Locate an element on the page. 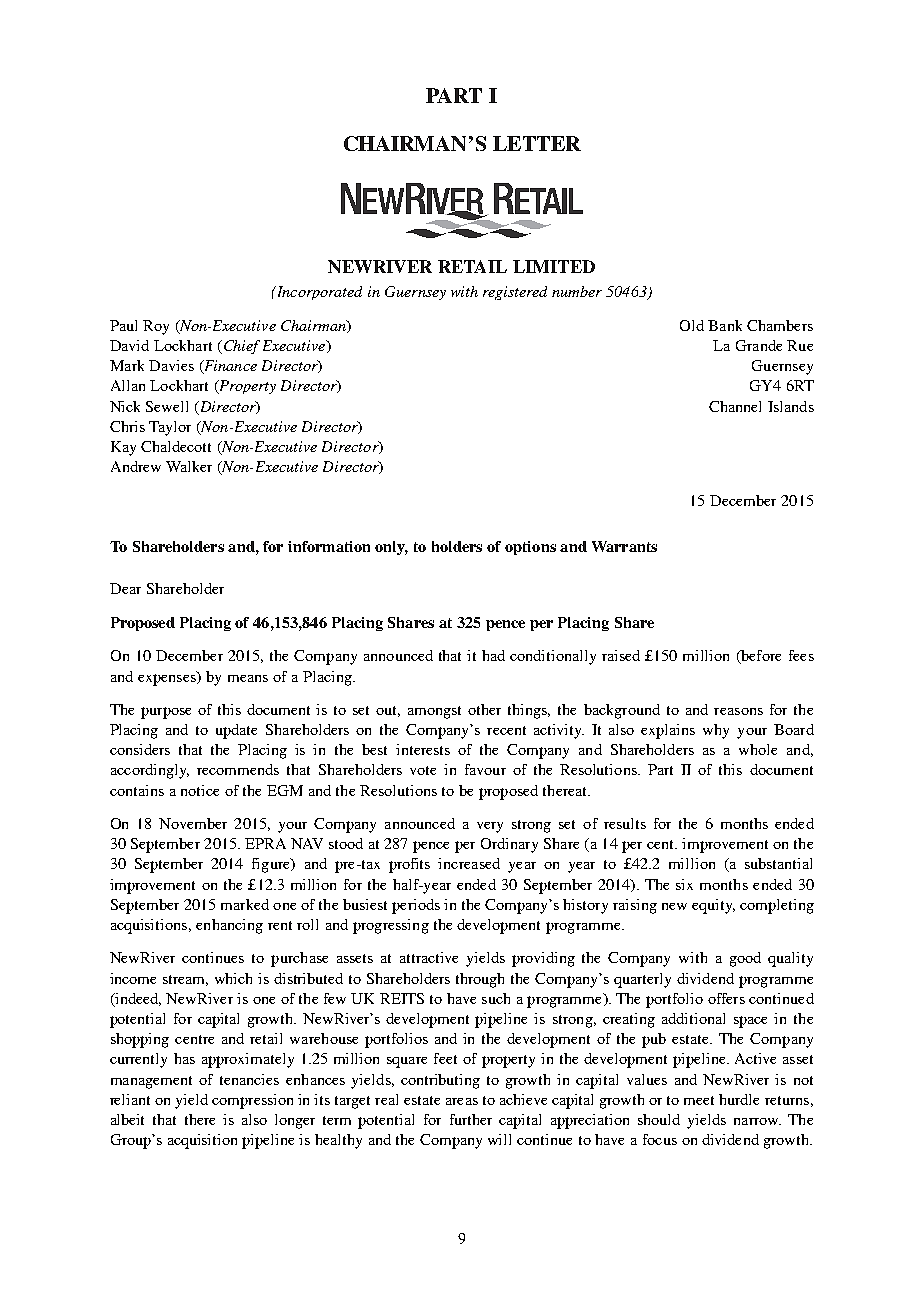 This page has width=924, height=1308. hurdle is located at coordinates (739, 1099).
